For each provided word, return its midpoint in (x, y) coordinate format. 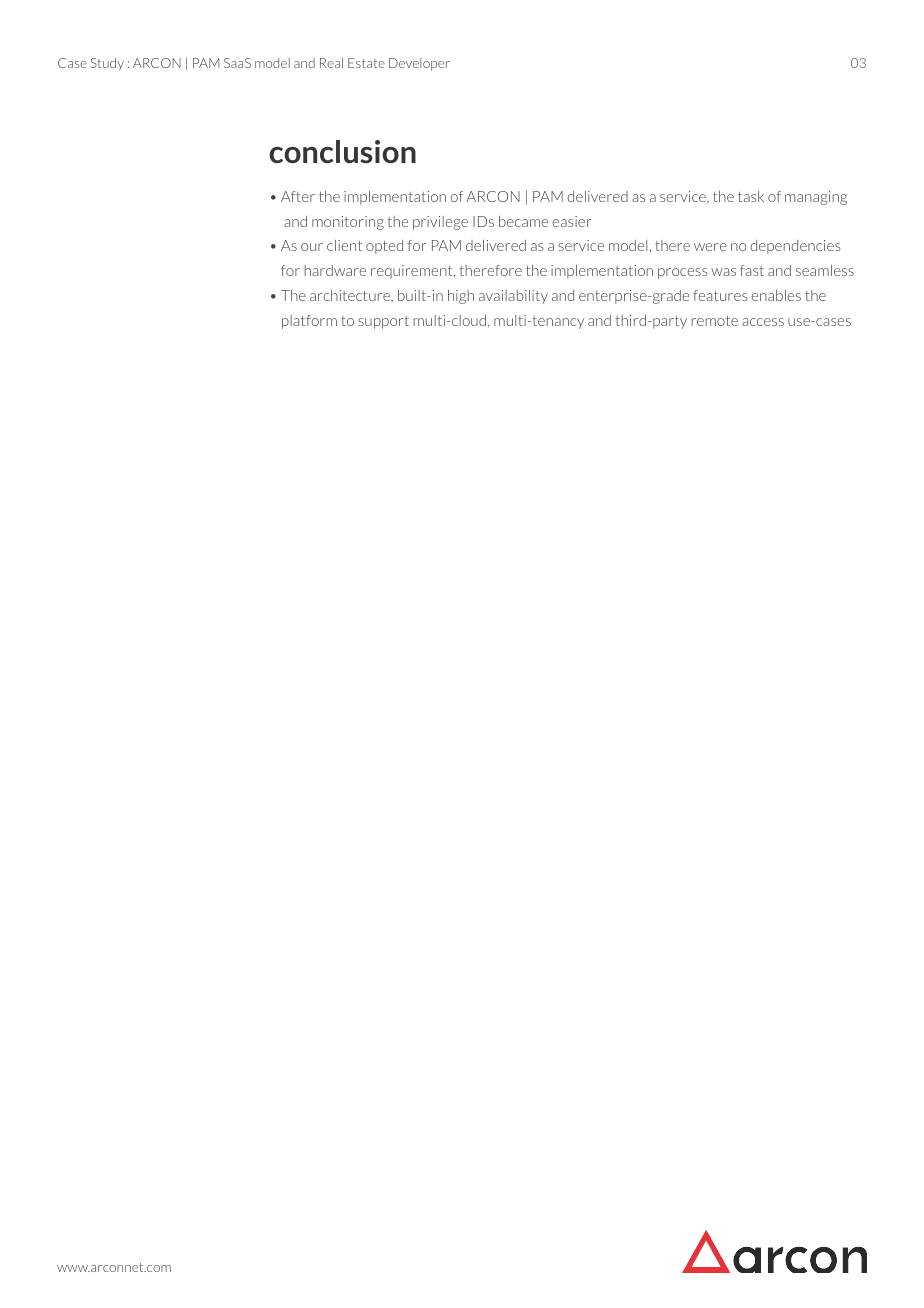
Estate (366, 63)
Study (107, 64)
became (523, 221)
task (751, 196)
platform (309, 322)
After (298, 196)
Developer (419, 64)
